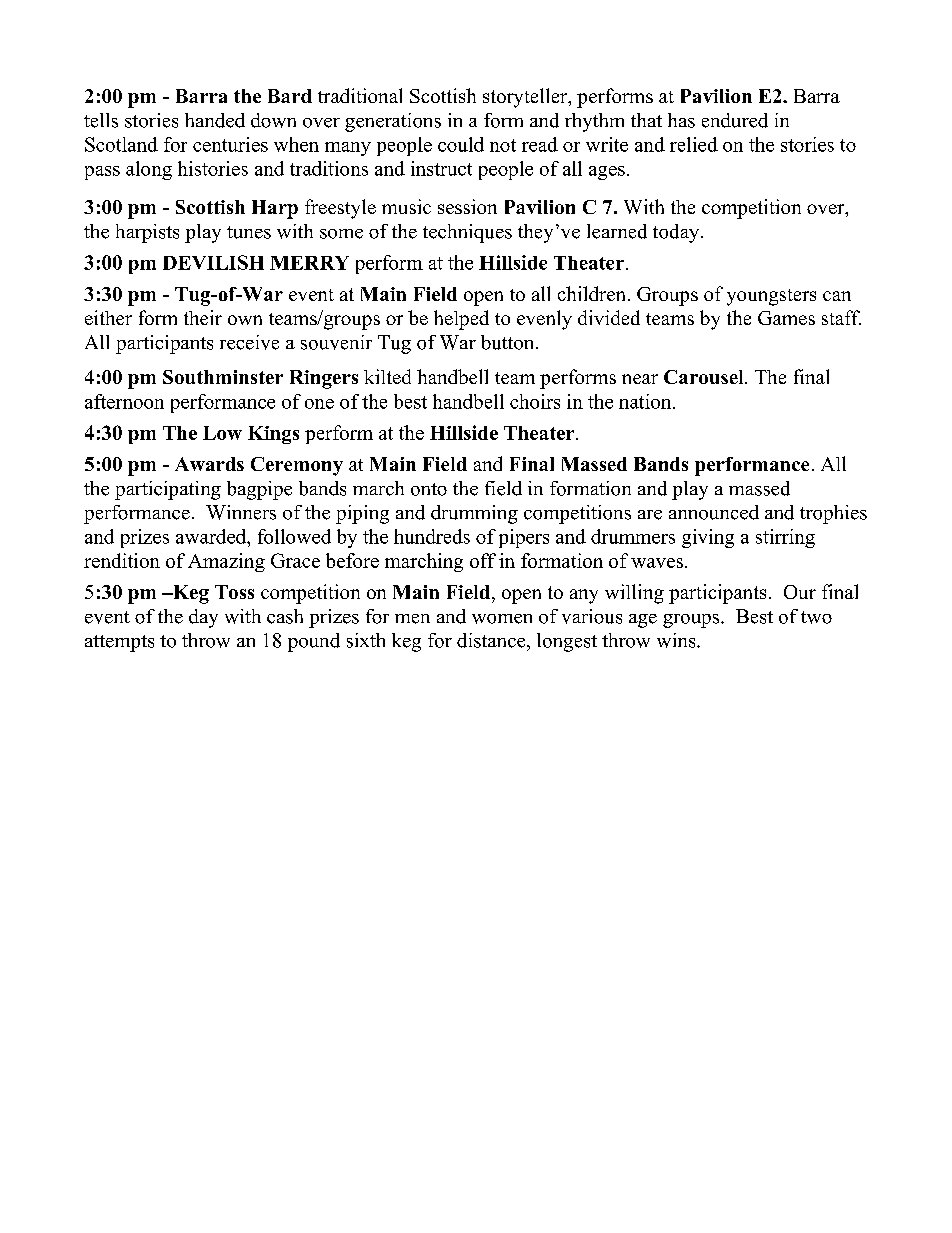 The image size is (952, 1233). What do you see at coordinates (714, 512) in the page?
I see `announced` at bounding box center [714, 512].
